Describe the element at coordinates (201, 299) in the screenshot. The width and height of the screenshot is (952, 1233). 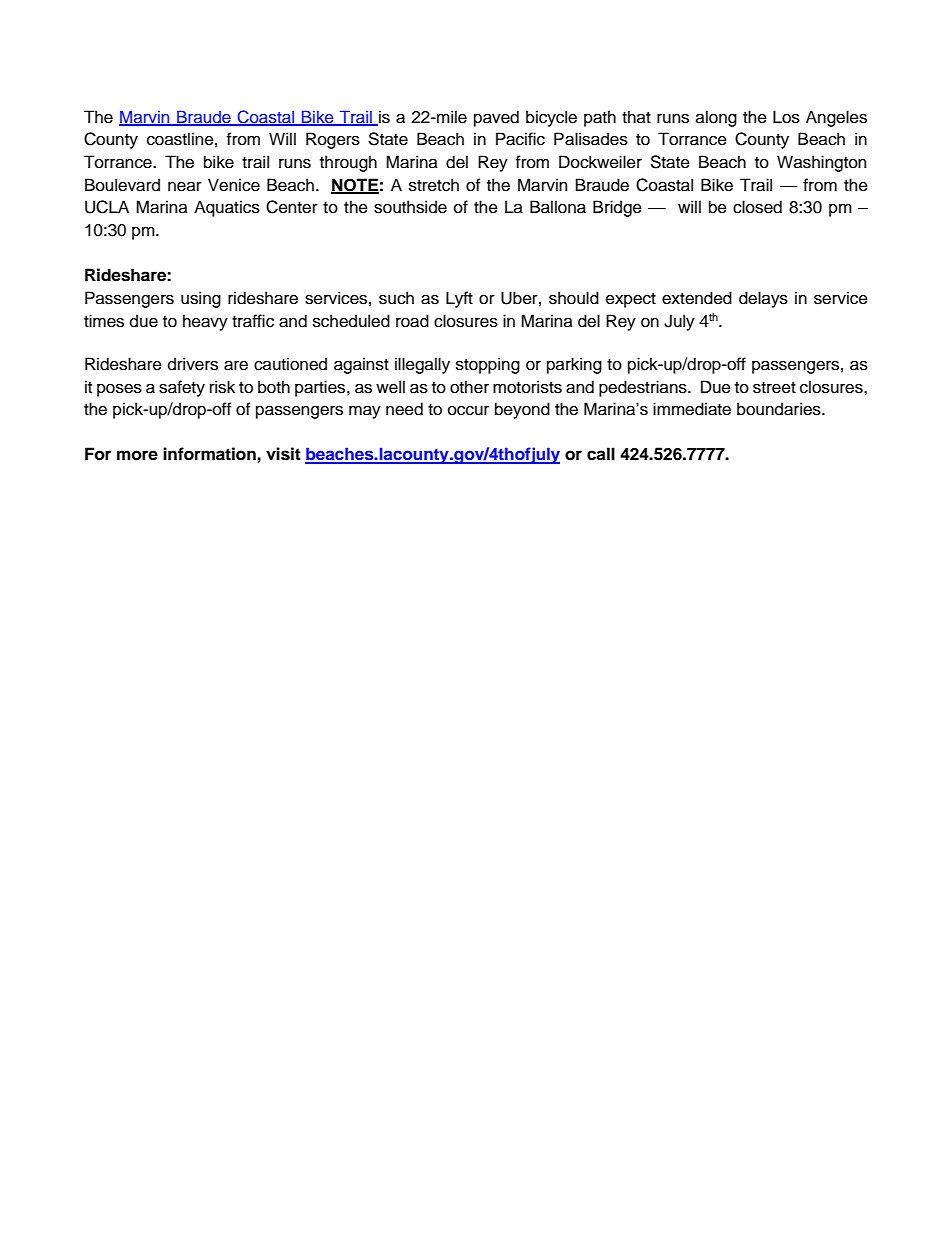
I see `using` at that location.
